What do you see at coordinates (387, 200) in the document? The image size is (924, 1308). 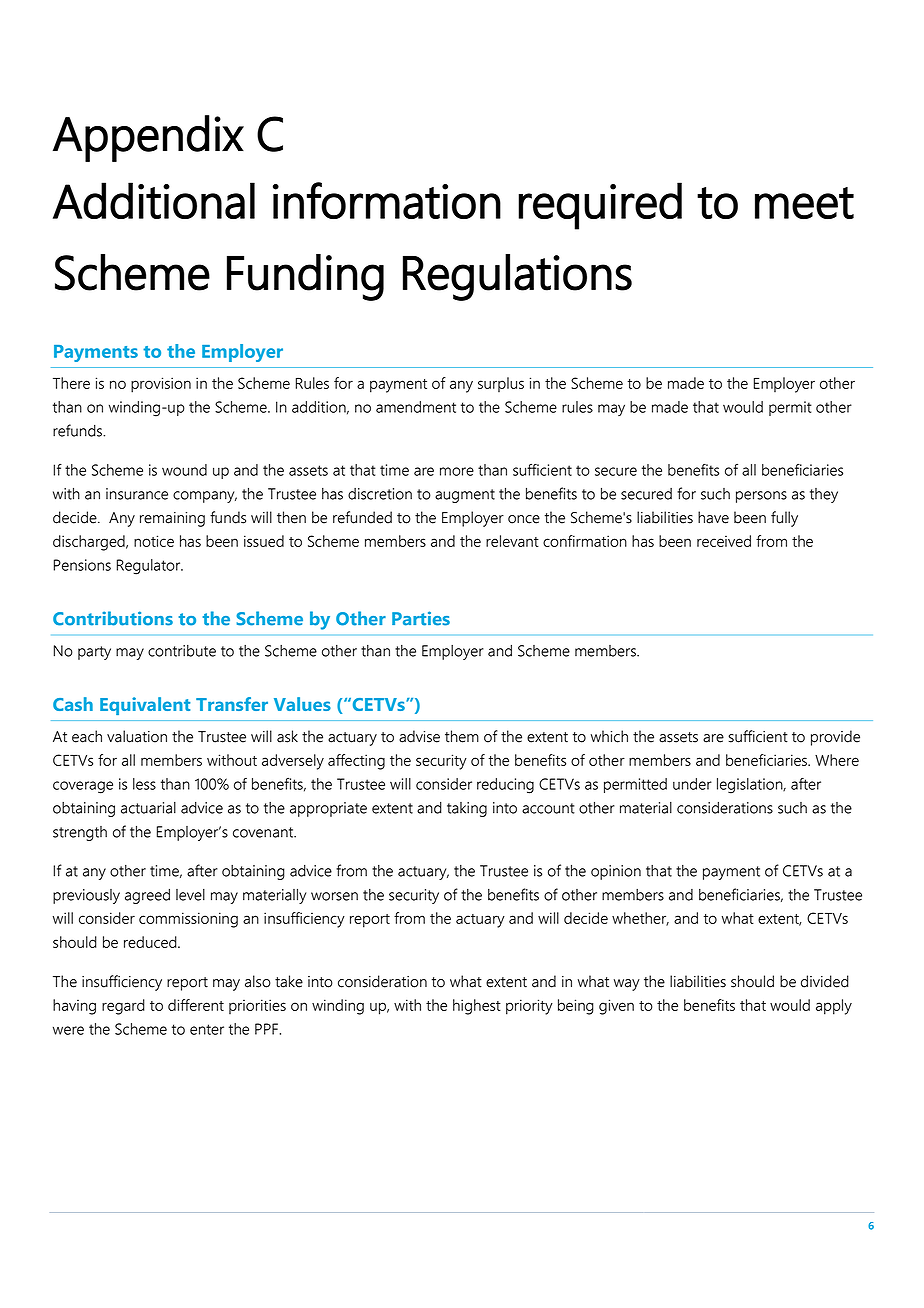 I see `information` at bounding box center [387, 200].
